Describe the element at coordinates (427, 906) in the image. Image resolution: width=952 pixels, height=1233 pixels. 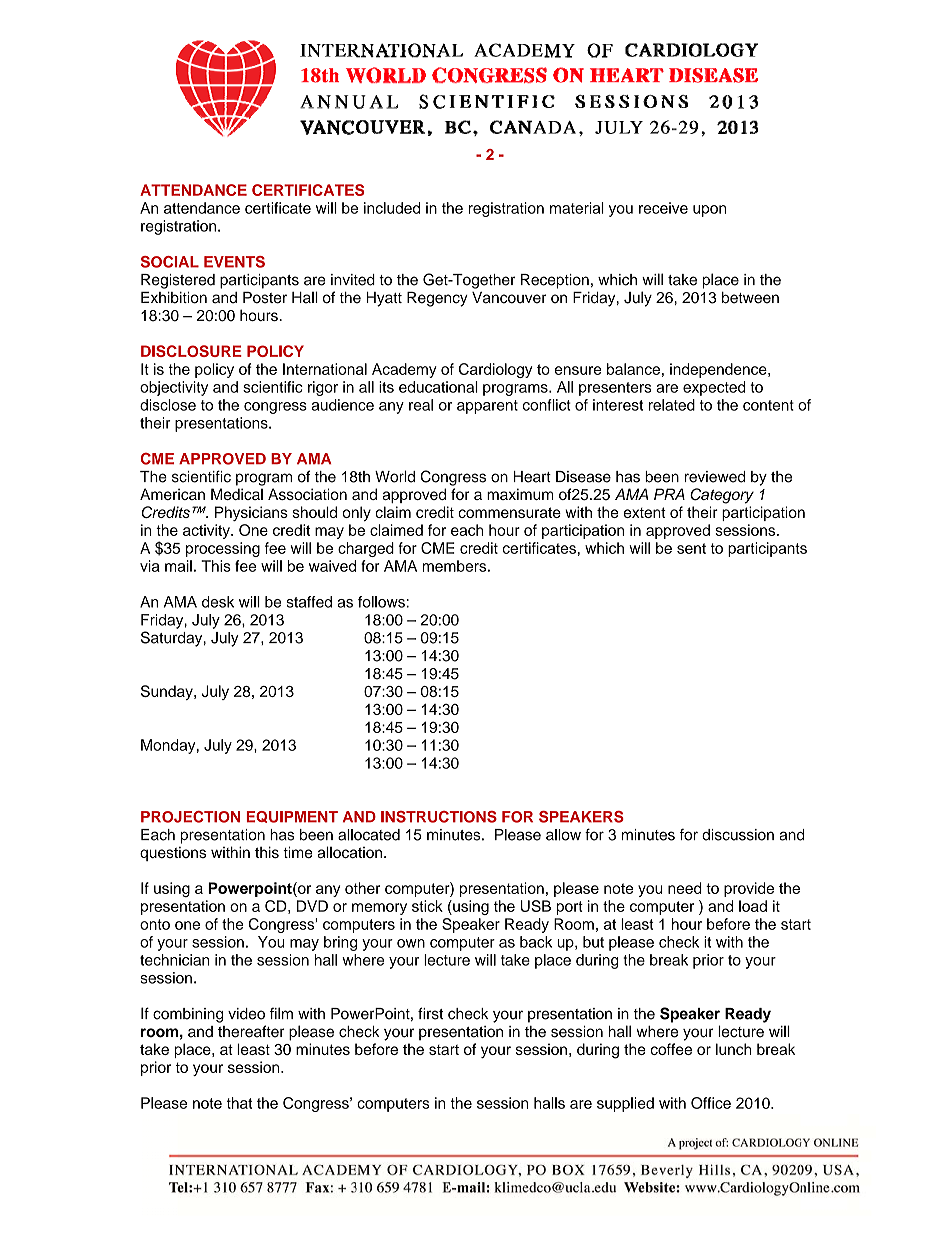
I see `stick` at that location.
